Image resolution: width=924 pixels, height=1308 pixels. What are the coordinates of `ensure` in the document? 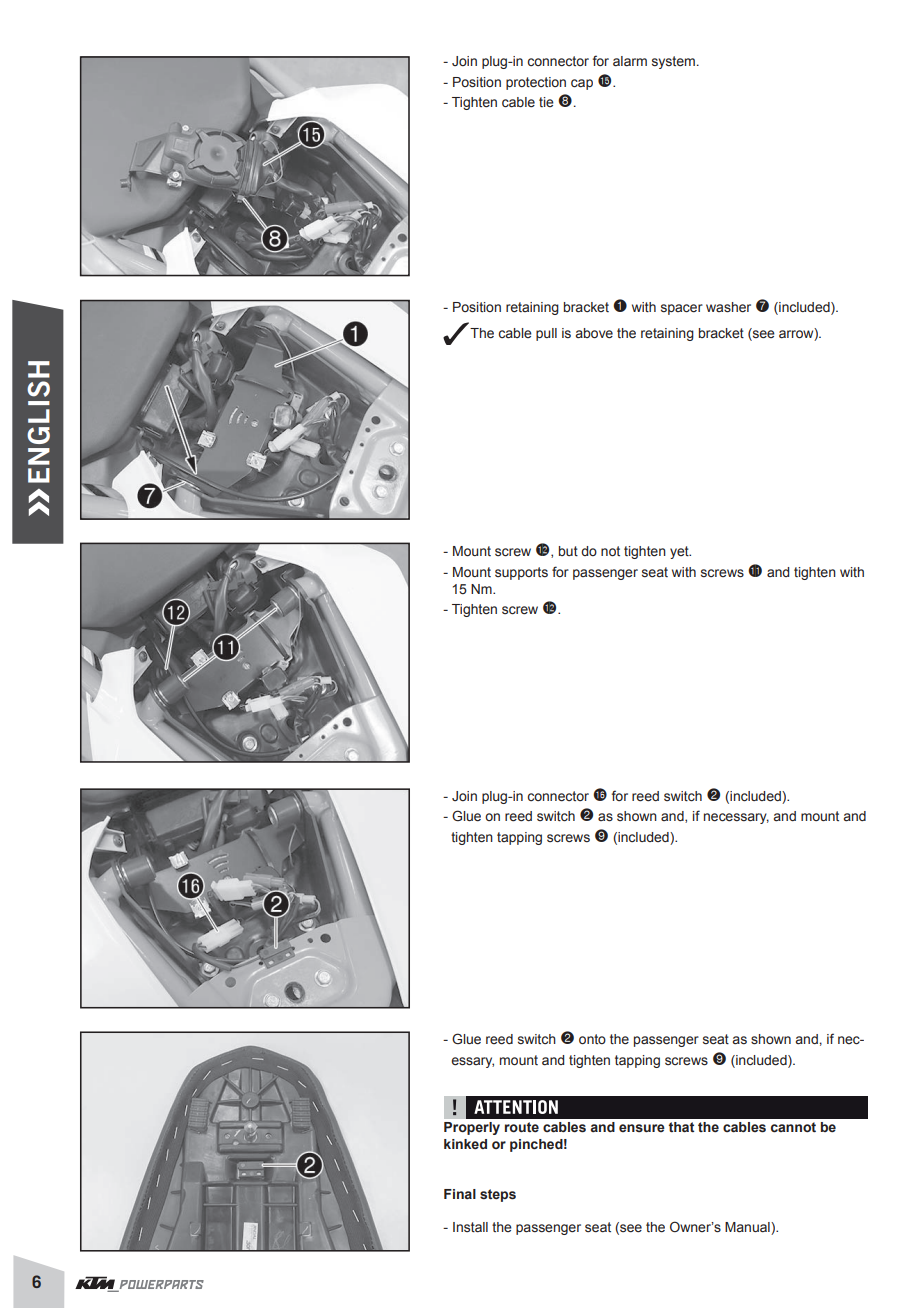 It's located at (642, 1128).
